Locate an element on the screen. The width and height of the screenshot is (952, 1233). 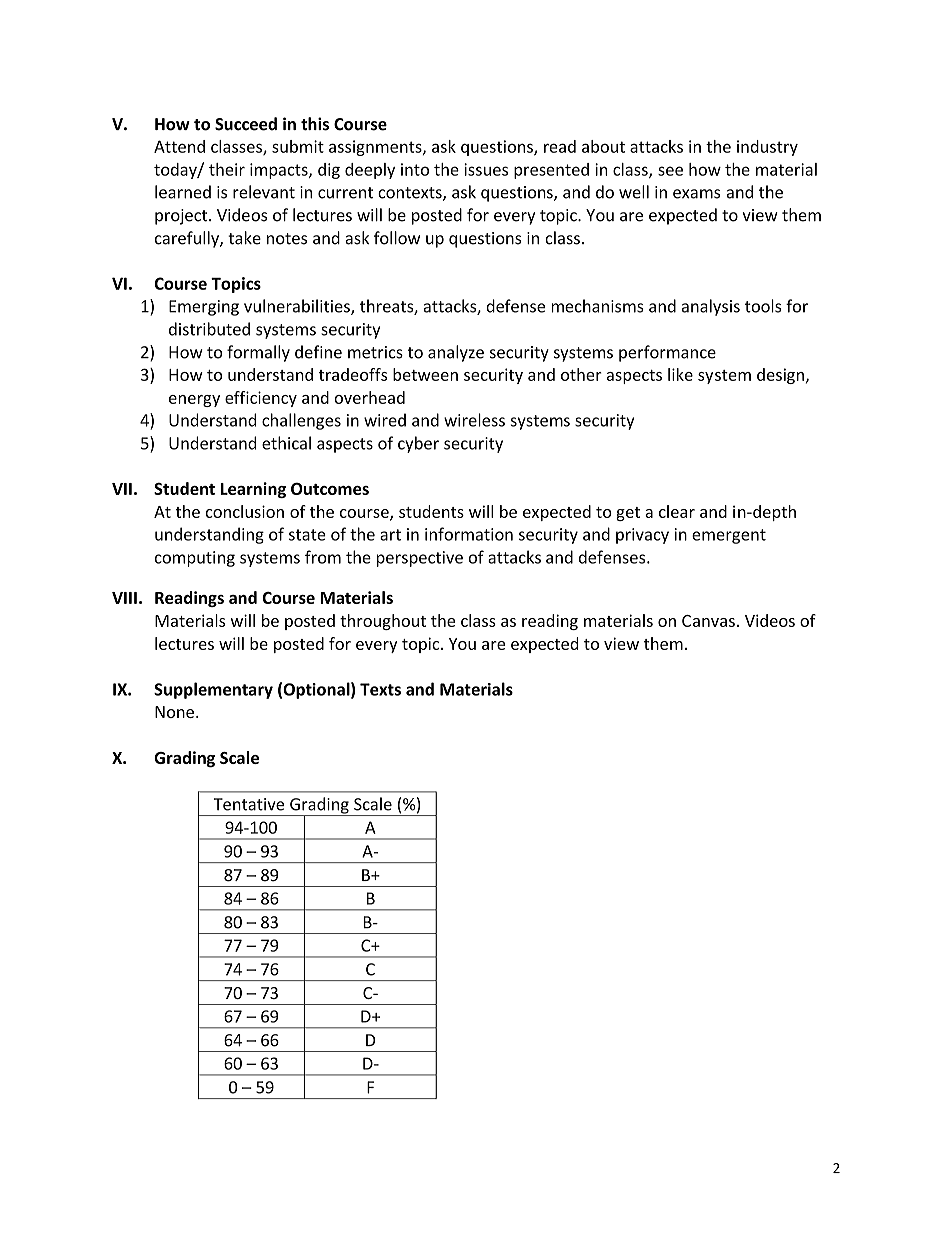
Attend is located at coordinates (179, 146).
